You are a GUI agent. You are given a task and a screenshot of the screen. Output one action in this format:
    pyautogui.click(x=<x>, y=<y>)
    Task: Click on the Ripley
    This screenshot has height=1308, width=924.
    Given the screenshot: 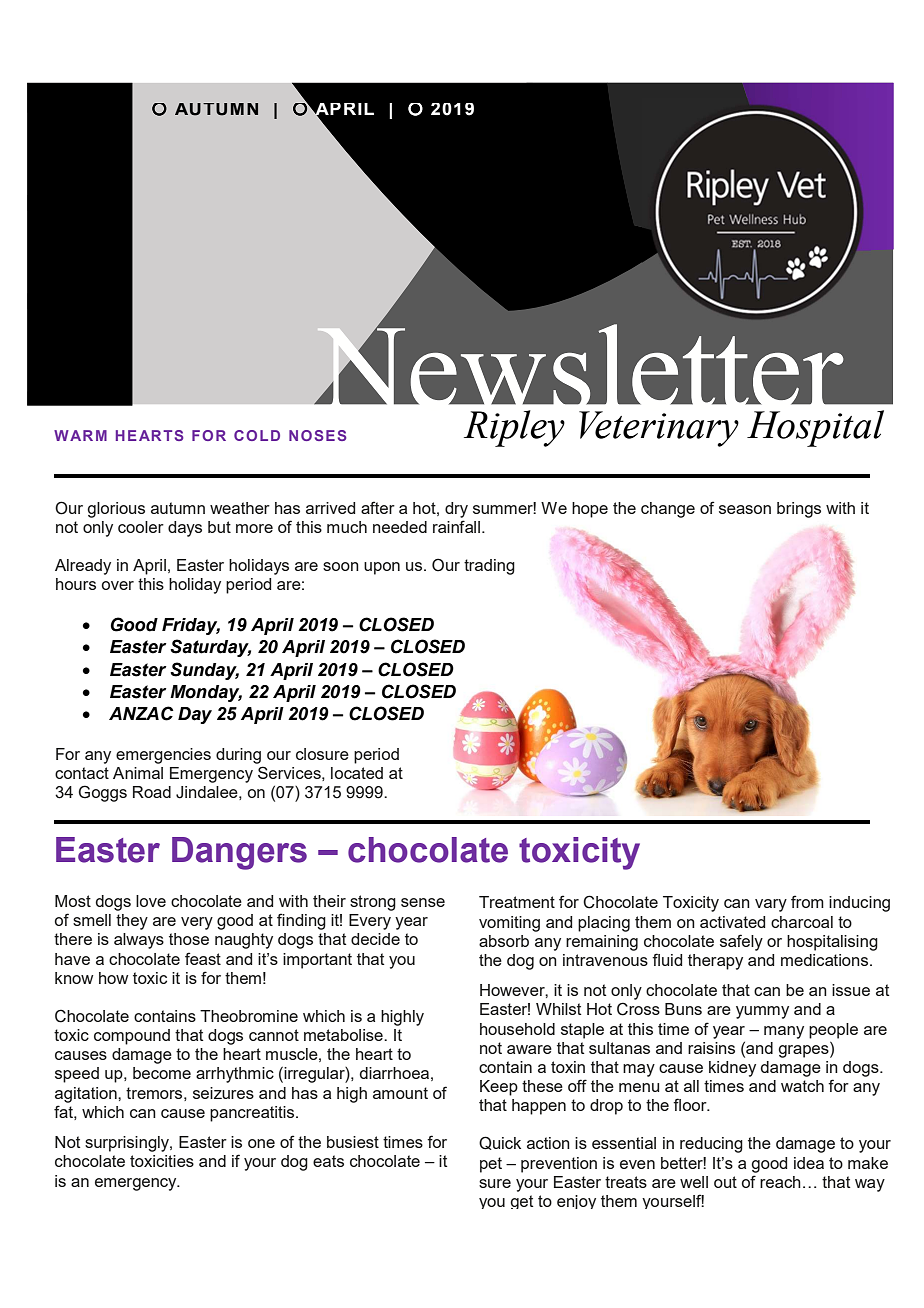 What is the action you would take?
    pyautogui.click(x=514, y=428)
